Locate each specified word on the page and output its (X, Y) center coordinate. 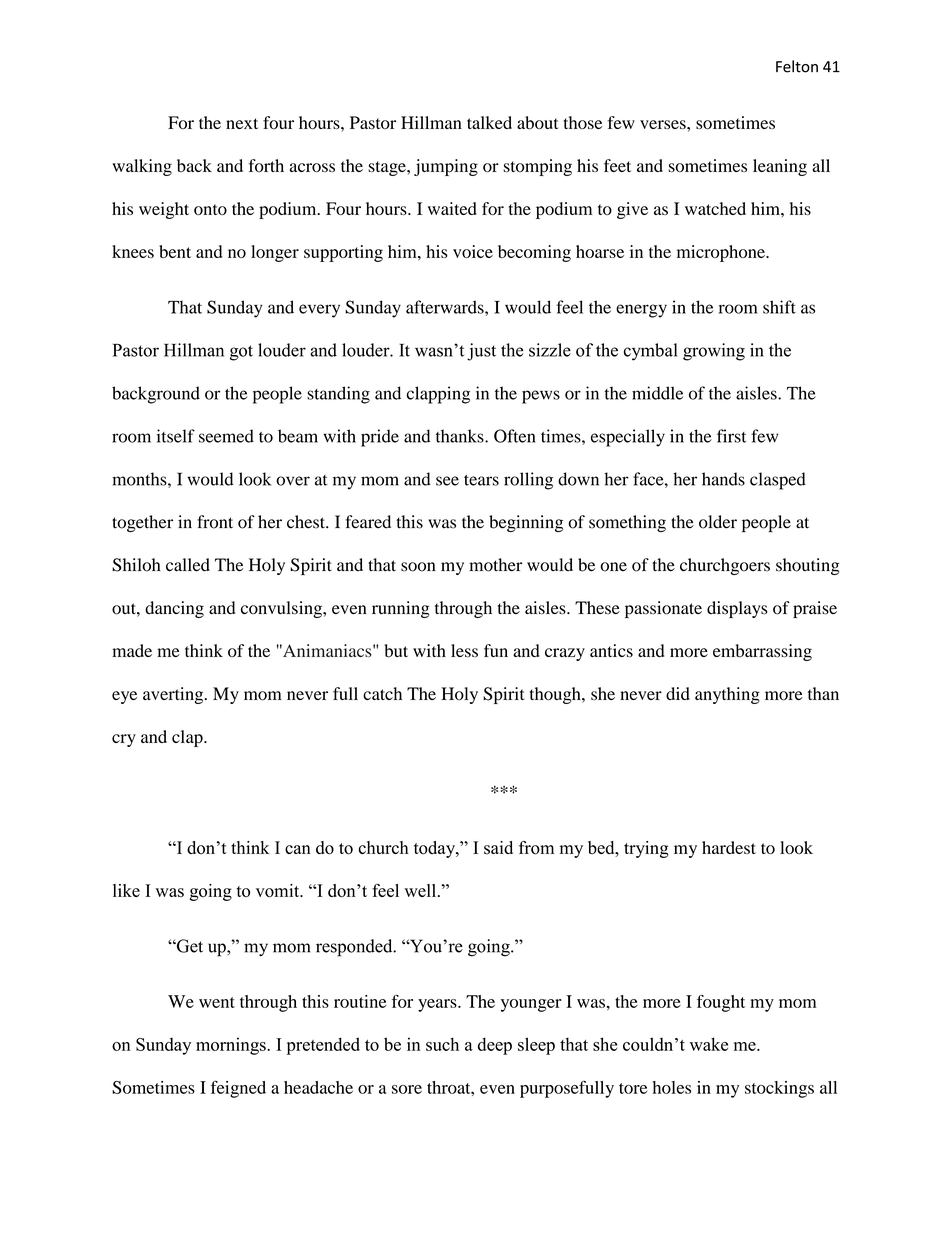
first (731, 436)
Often (515, 436)
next (242, 123)
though (556, 695)
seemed (226, 436)
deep (495, 1046)
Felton (797, 66)
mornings (232, 1046)
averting (174, 695)
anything (727, 695)
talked (489, 122)
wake (709, 1044)
